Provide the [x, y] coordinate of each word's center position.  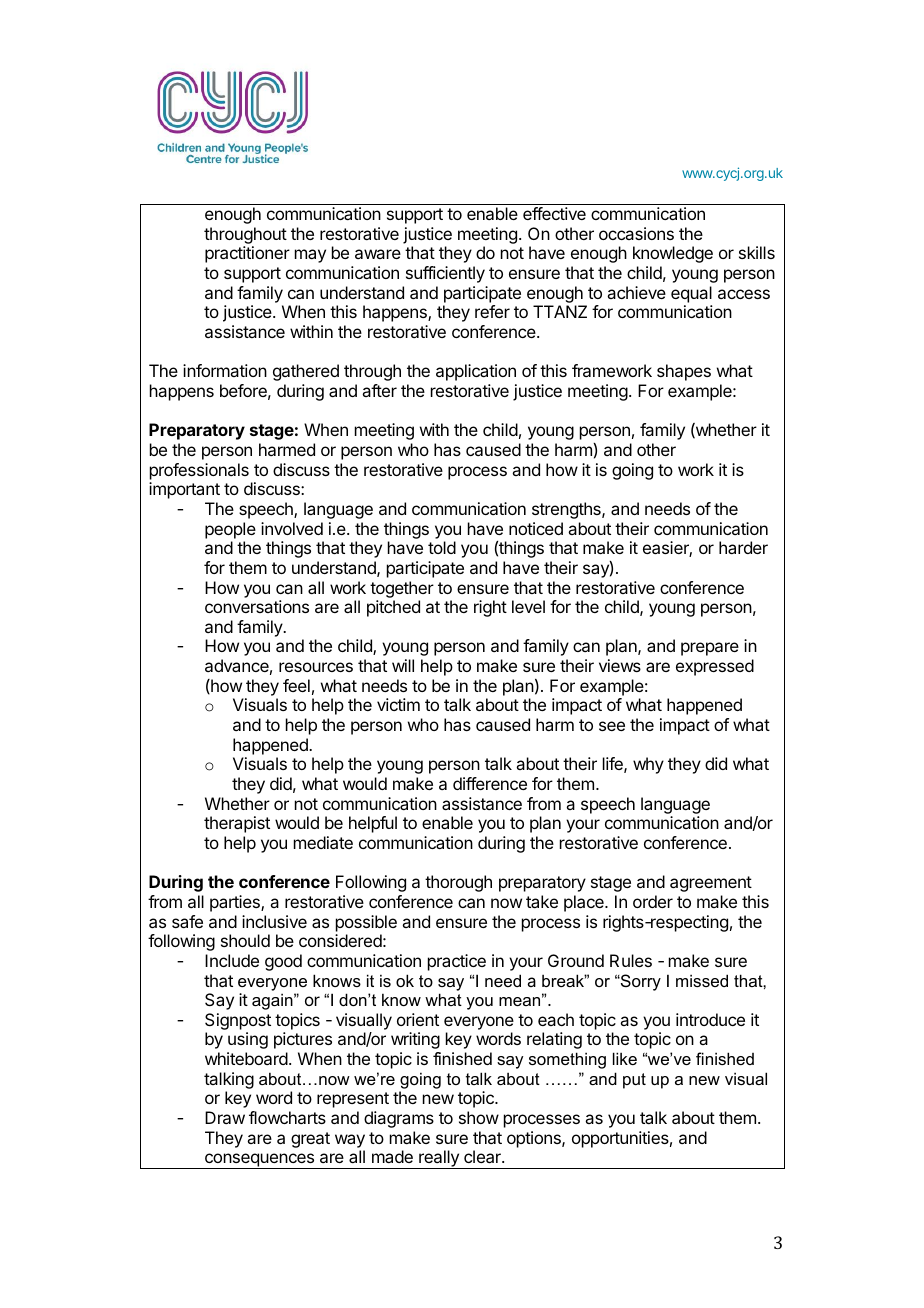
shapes [684, 372]
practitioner [247, 254]
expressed [715, 667]
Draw [225, 1117]
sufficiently [445, 274]
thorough [458, 883]
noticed [536, 528]
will [403, 665]
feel [296, 685]
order [653, 901]
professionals [199, 471]
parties [236, 903]
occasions [636, 233]
